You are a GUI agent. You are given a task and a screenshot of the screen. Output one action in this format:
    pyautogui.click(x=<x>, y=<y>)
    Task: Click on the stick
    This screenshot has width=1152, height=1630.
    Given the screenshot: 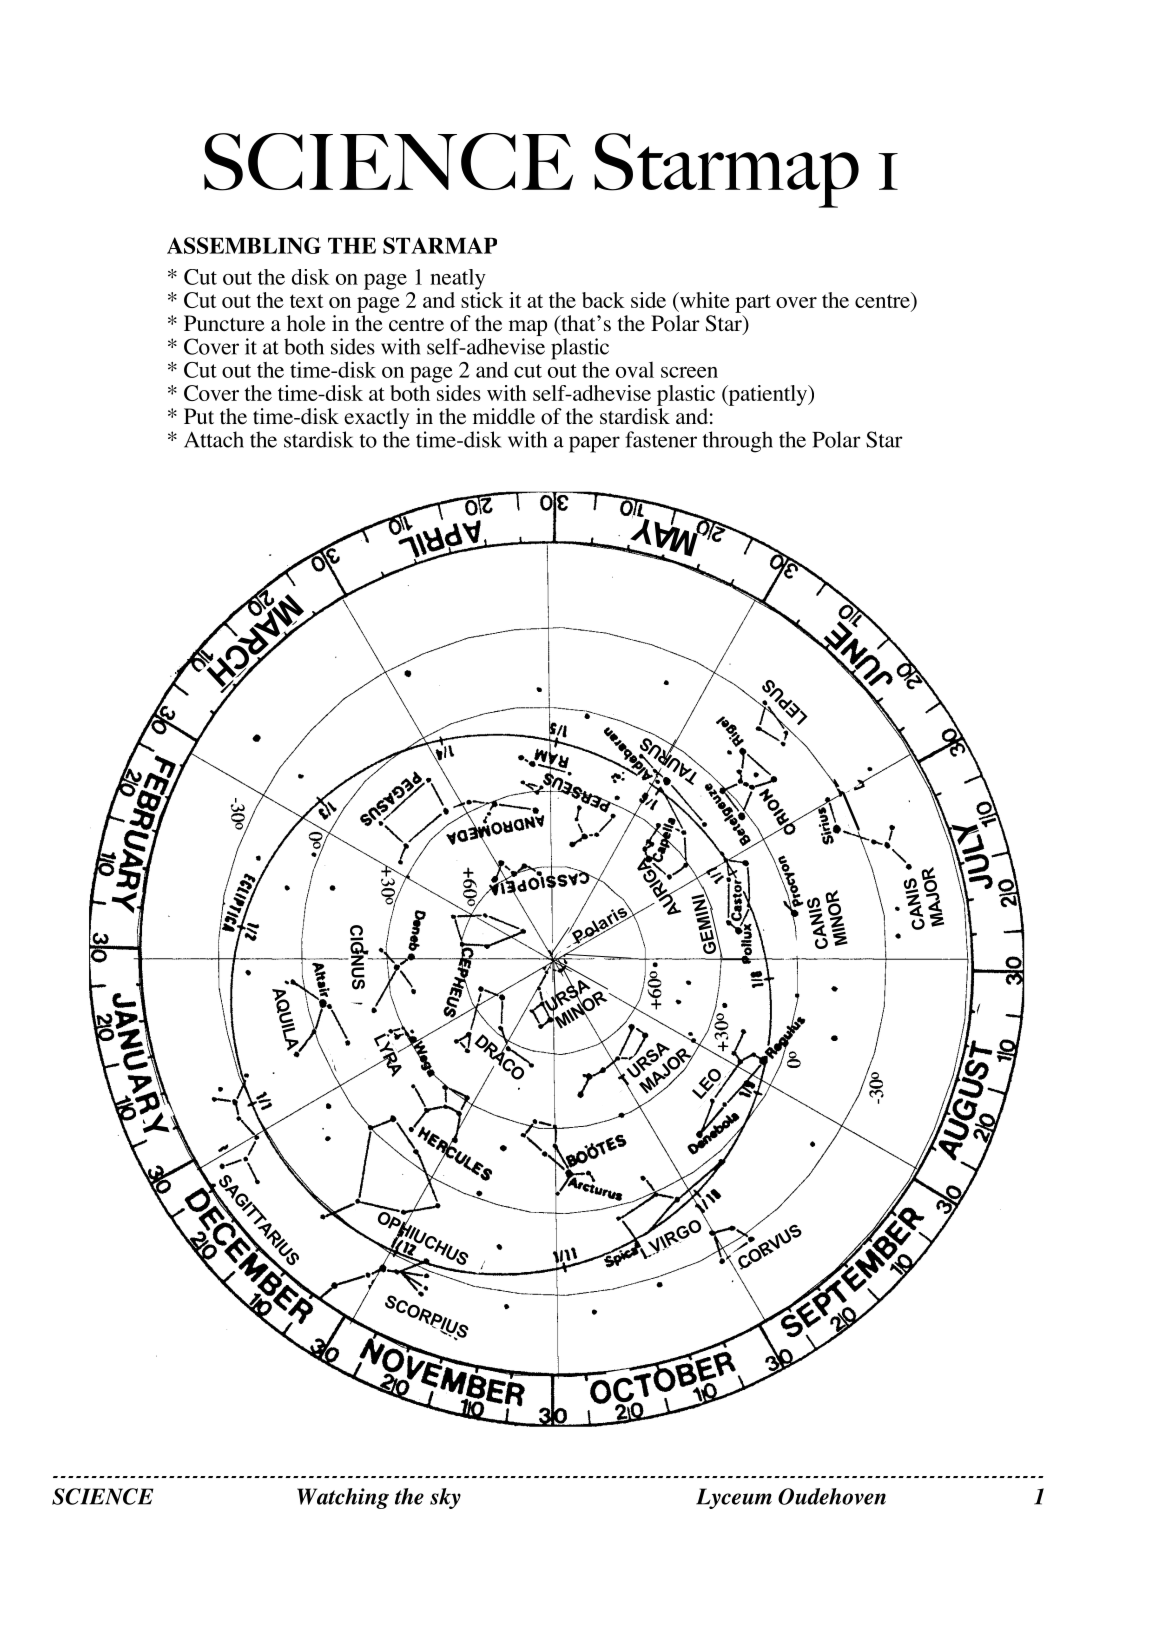 What is the action you would take?
    pyautogui.click(x=482, y=298)
